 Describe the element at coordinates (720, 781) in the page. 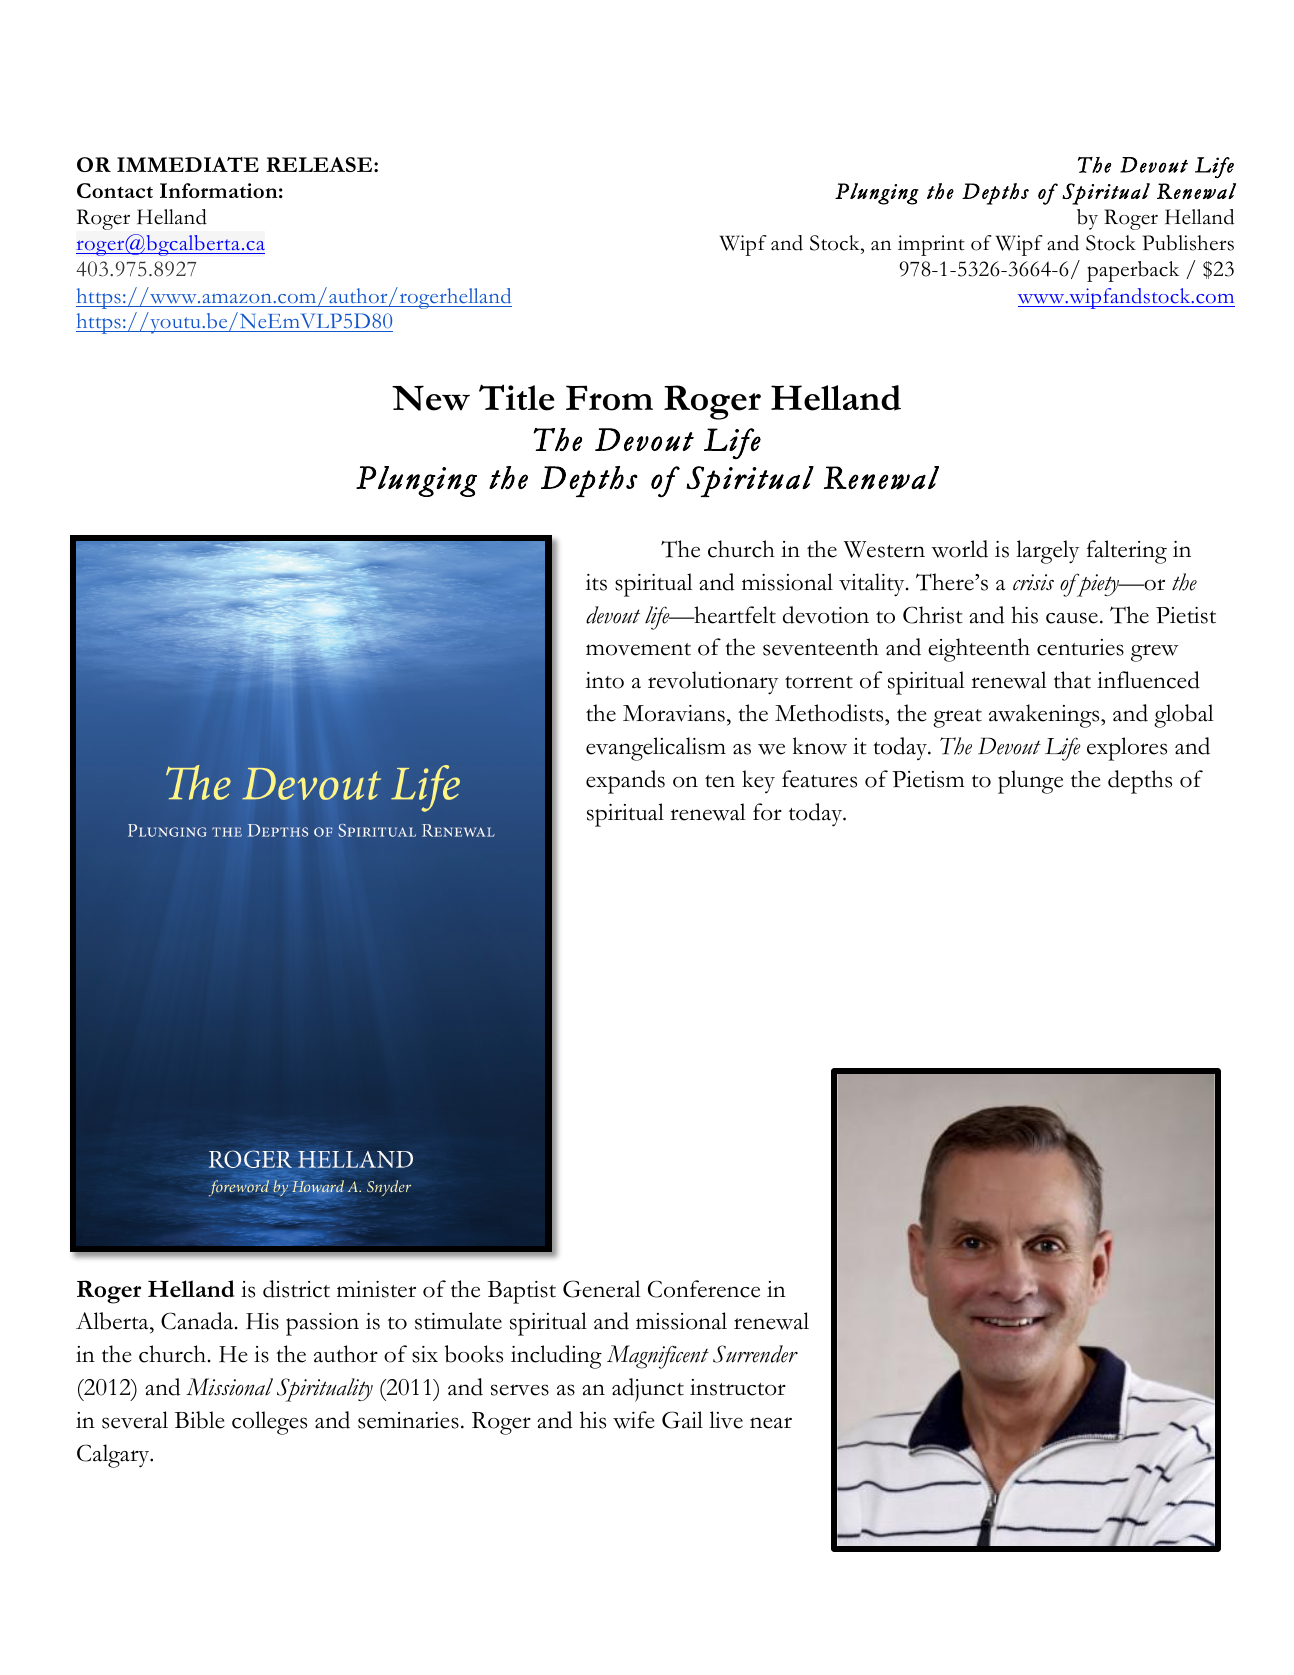

I see `ten` at that location.
